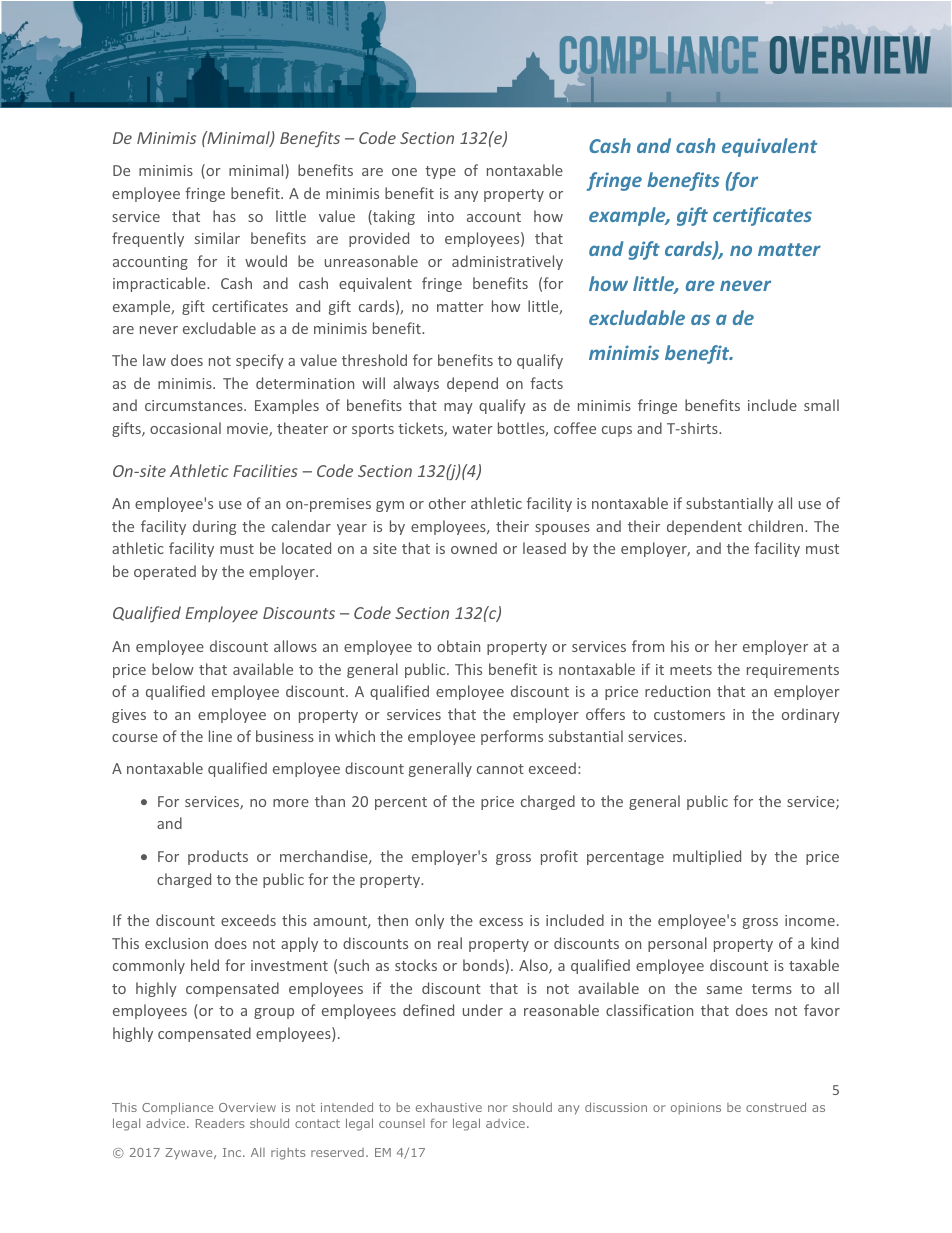 The width and height of the screenshot is (952, 1233). Describe the element at coordinates (458, 646) in the screenshot. I see `obtain` at that location.
